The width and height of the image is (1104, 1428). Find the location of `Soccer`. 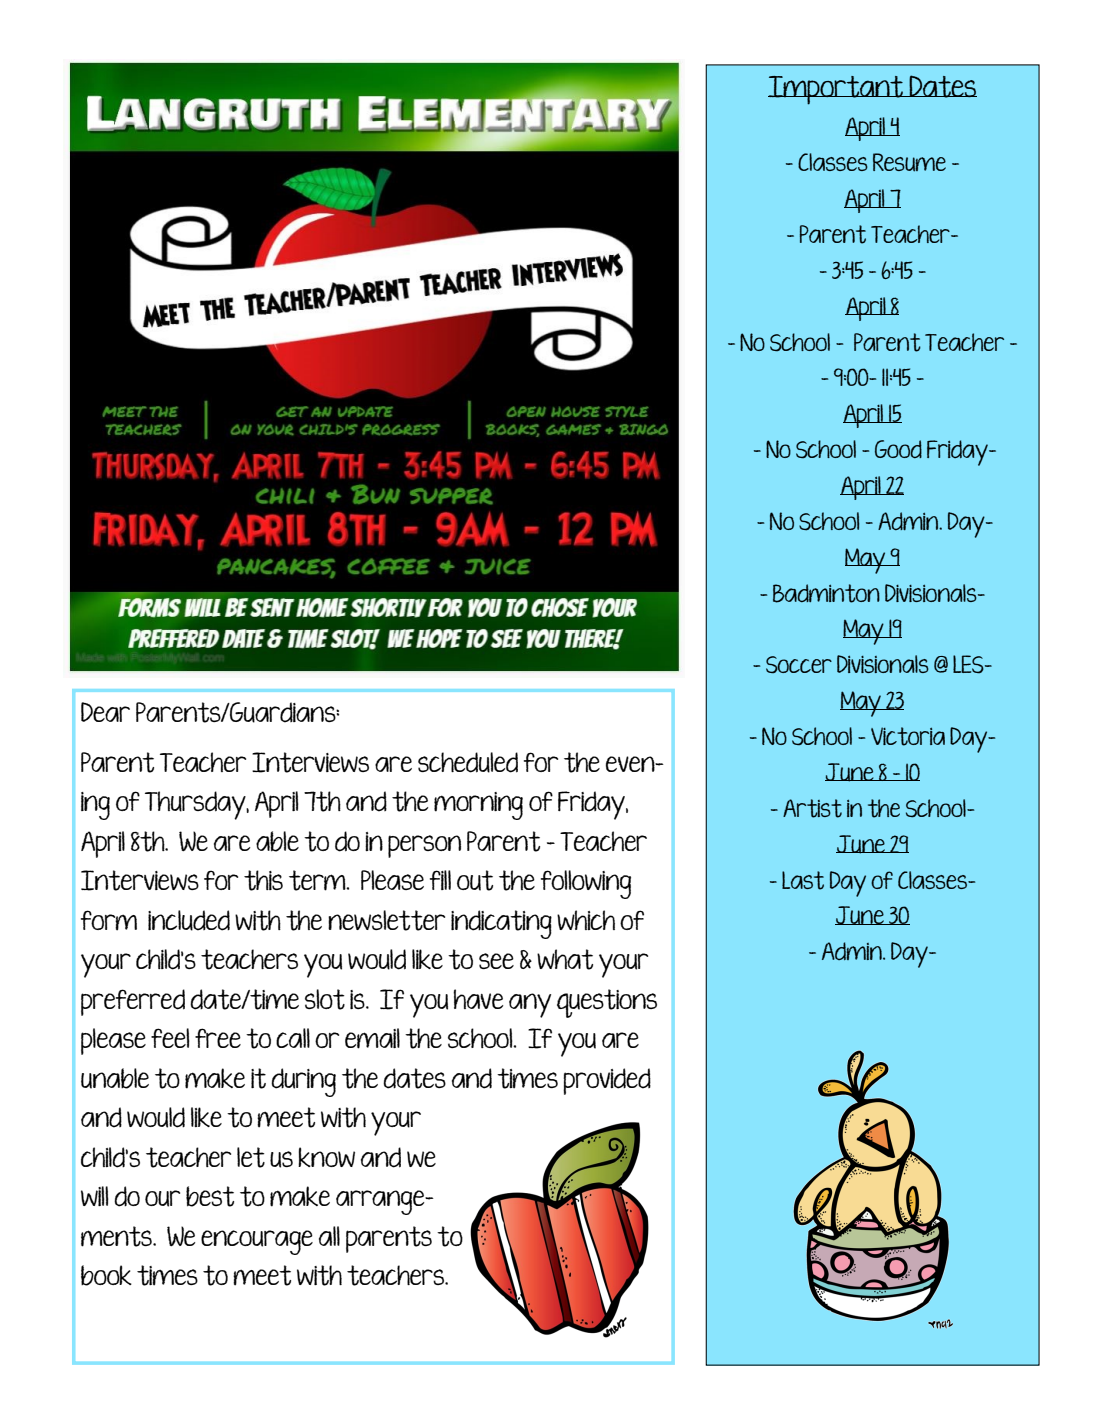

Soccer is located at coordinates (799, 664).
